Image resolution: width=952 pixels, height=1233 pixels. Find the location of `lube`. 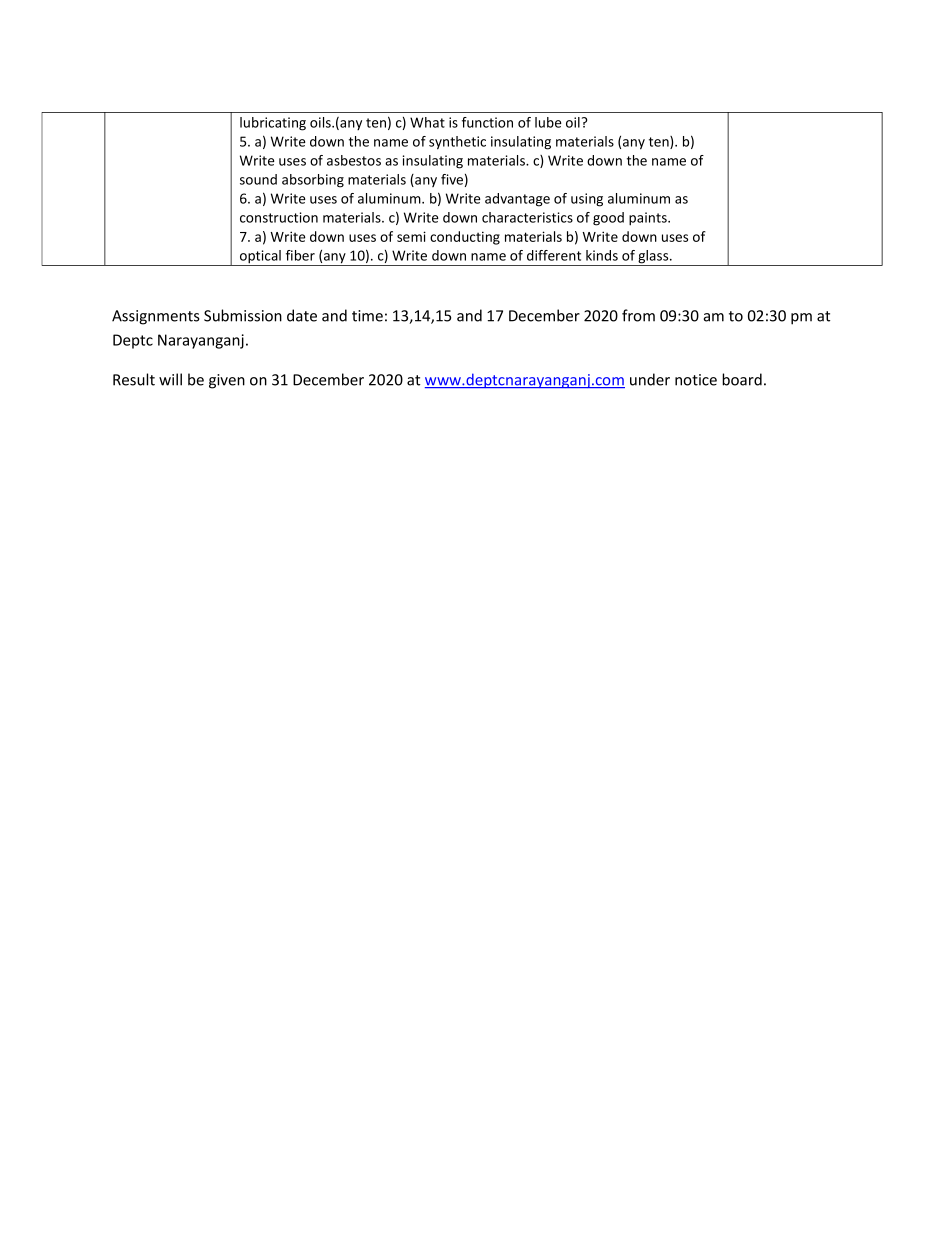

lube is located at coordinates (548, 122).
